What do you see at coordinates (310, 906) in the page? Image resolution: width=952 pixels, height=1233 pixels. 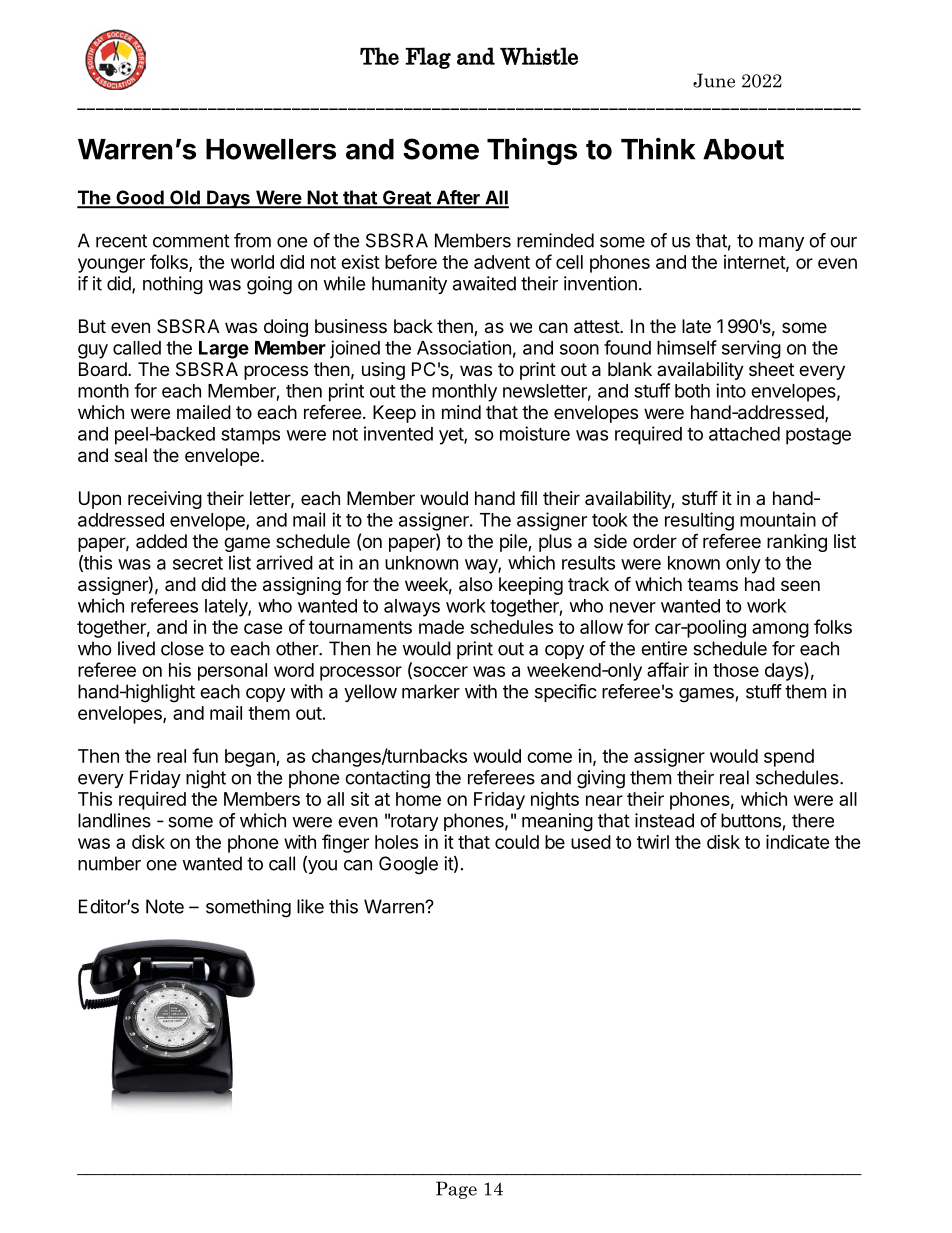 I see `like` at bounding box center [310, 906].
